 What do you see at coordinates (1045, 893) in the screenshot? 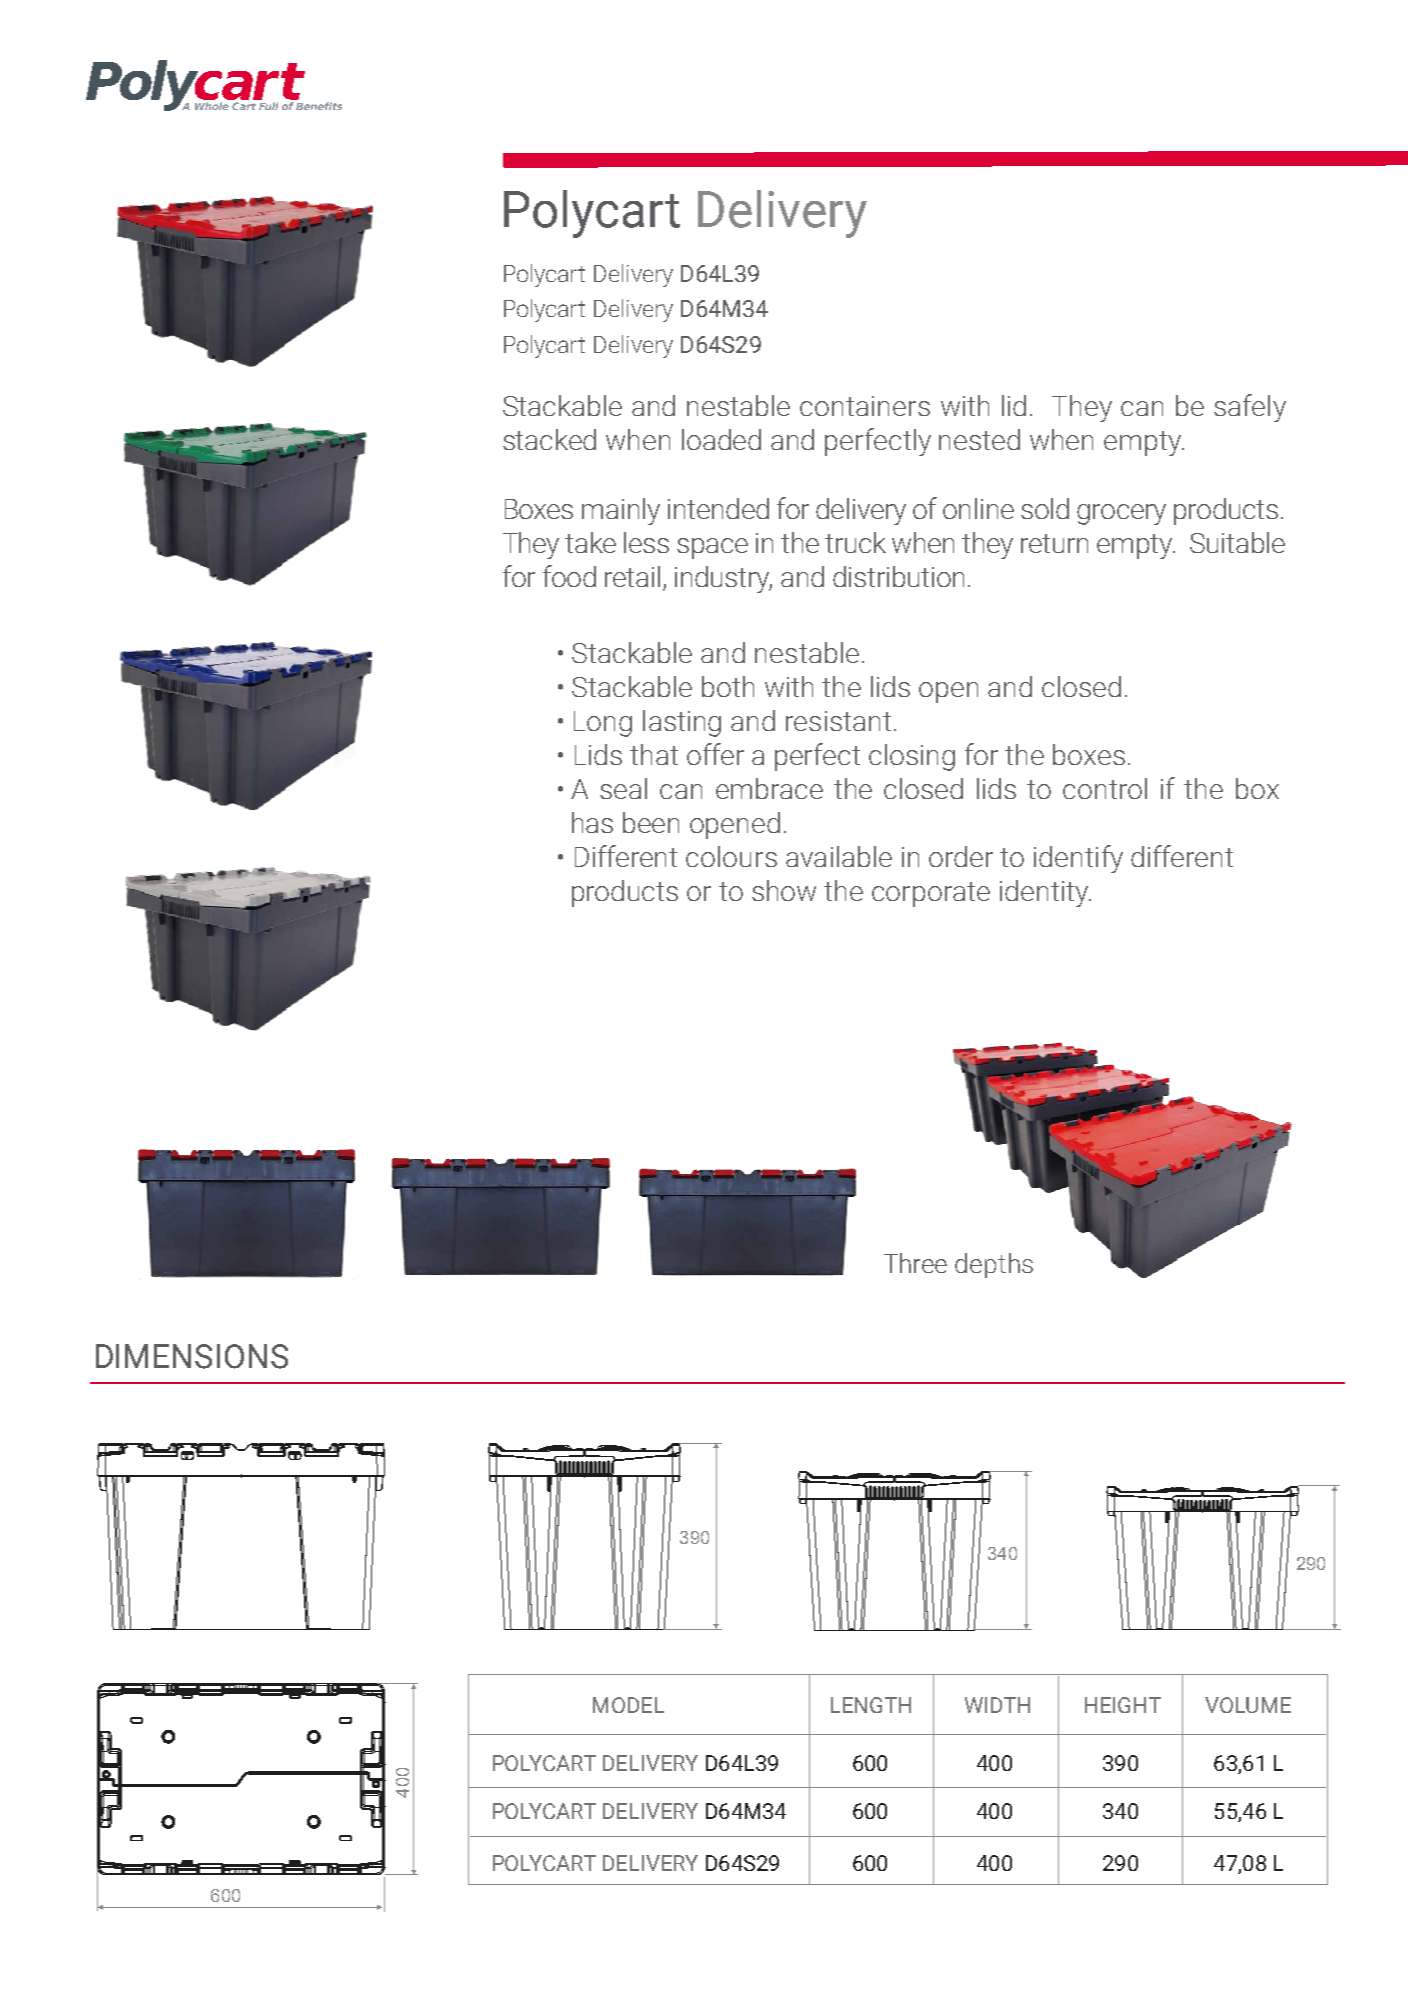
I see `identity` at bounding box center [1045, 893].
